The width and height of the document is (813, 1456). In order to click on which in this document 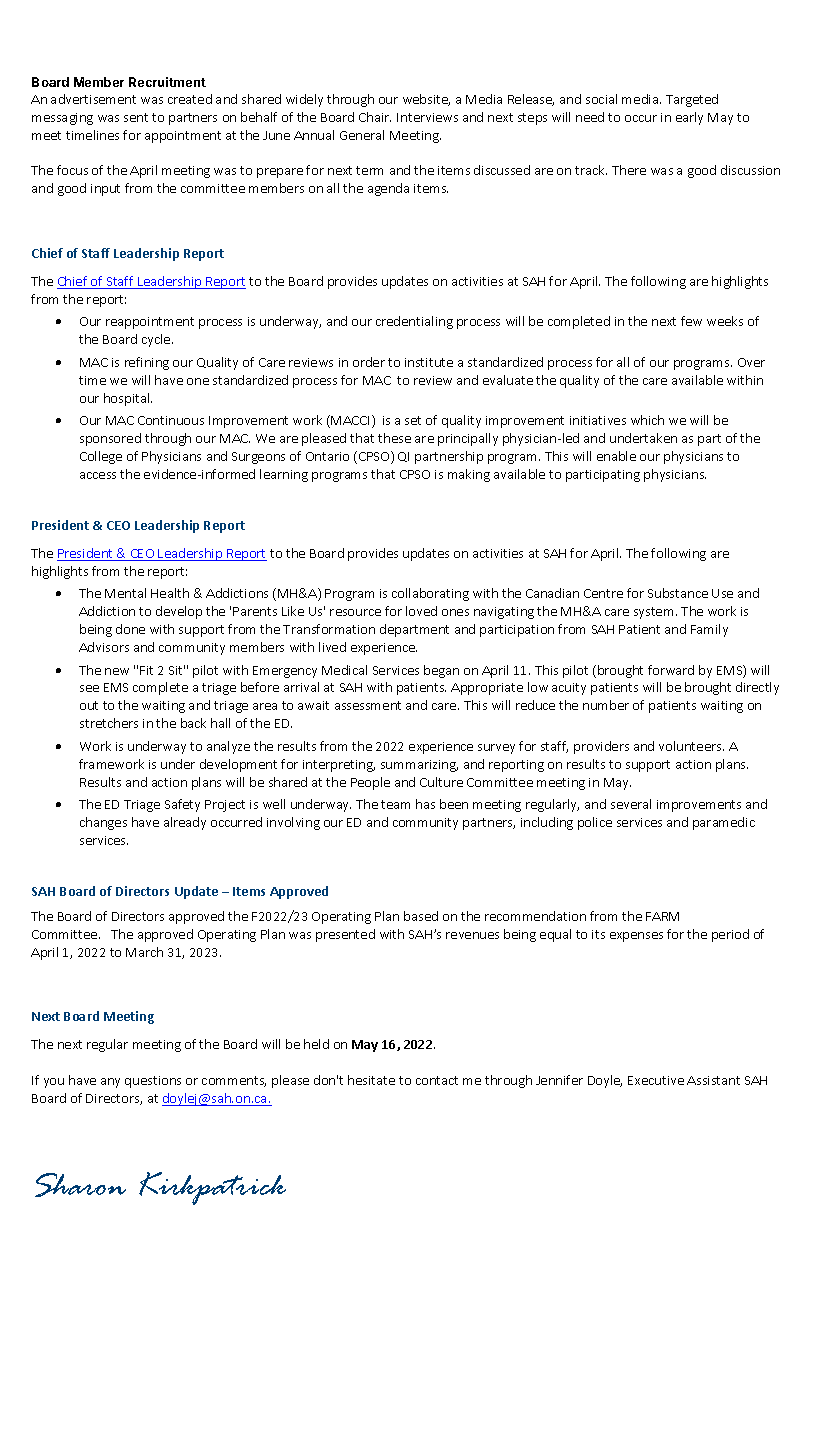, I will do `click(647, 420)`.
